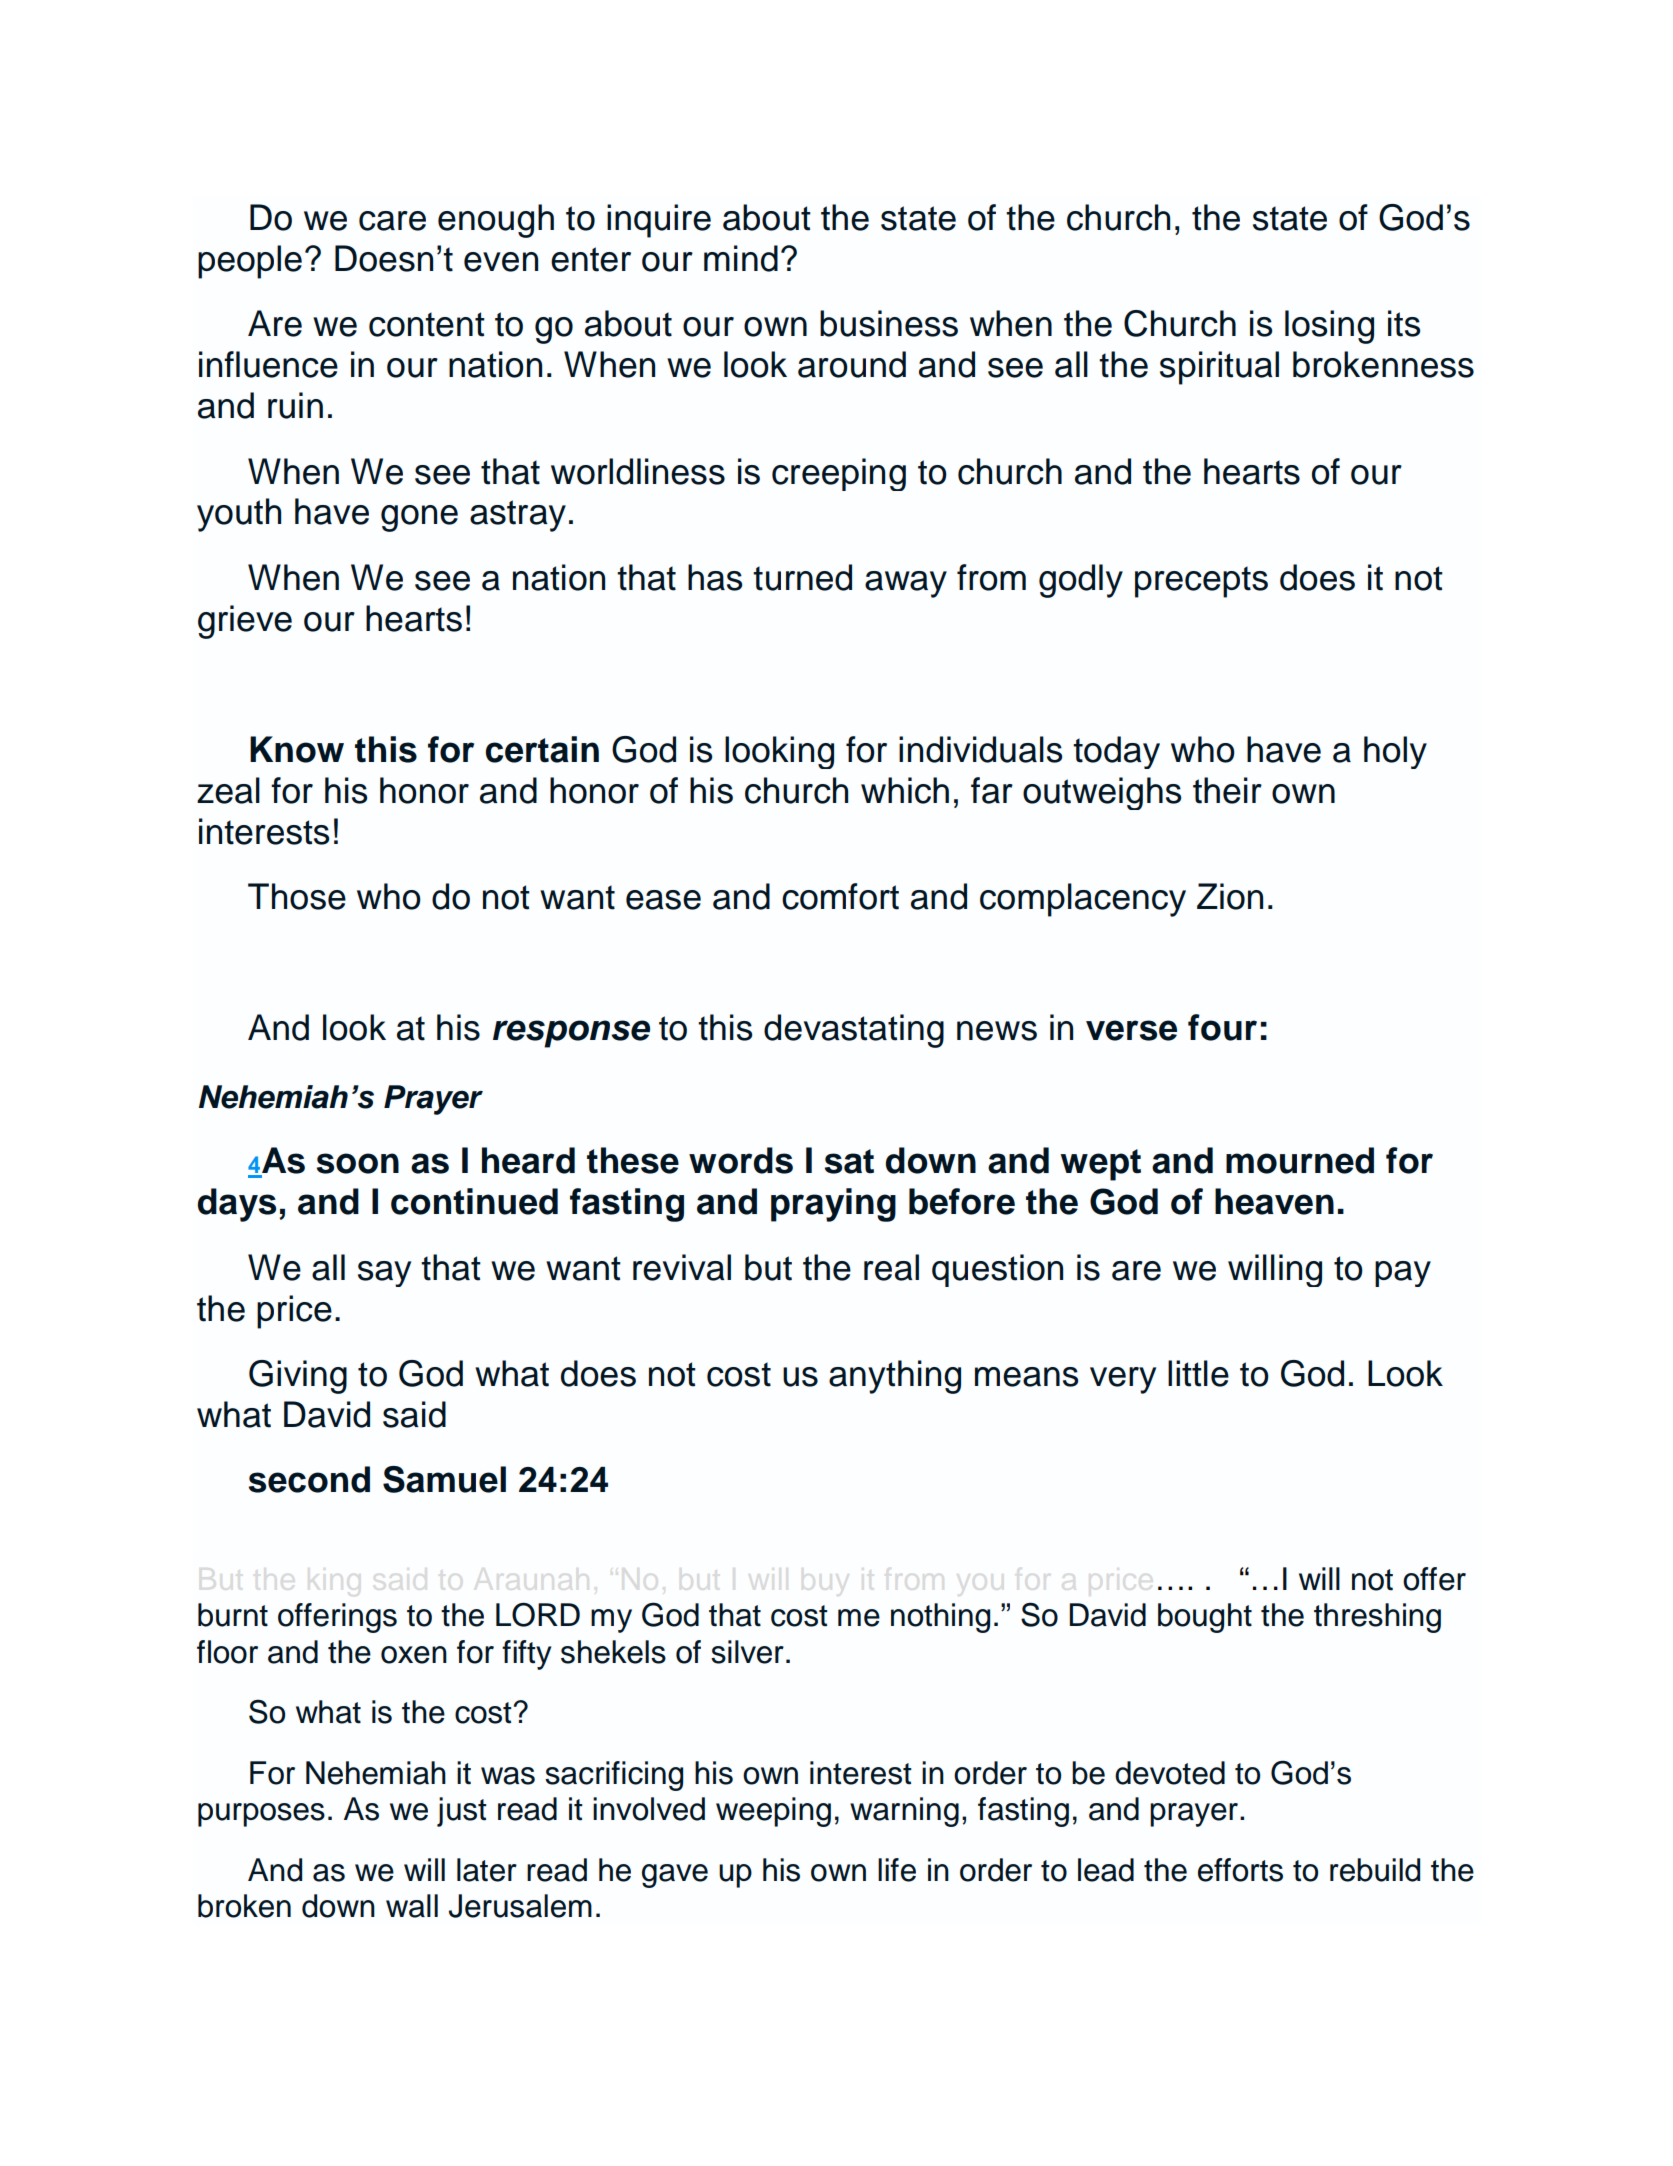 Image resolution: width=1673 pixels, height=2166 pixels. Describe the element at coordinates (741, 258) in the page. I see `mind` at that location.
